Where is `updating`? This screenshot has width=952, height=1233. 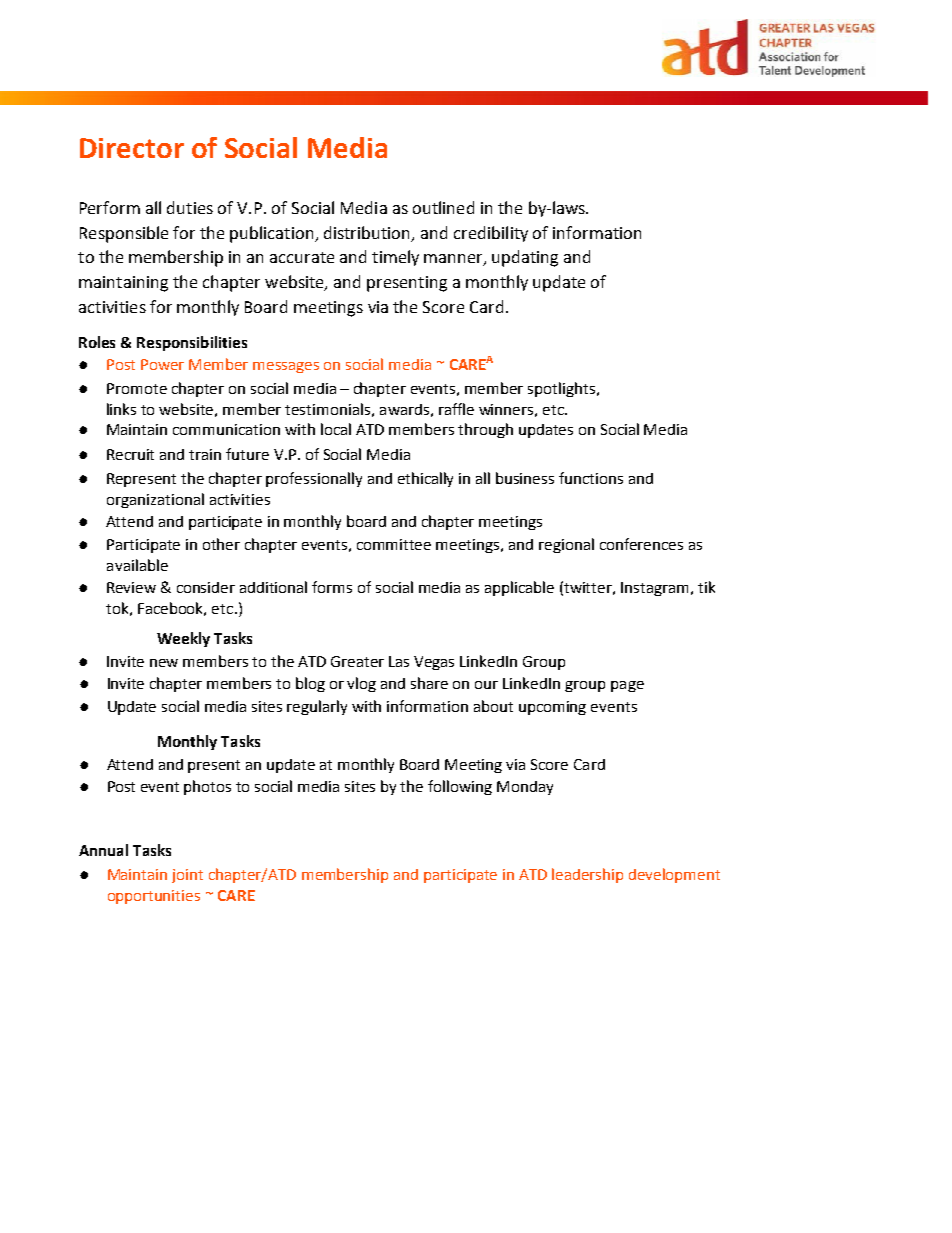
updating is located at coordinates (525, 258).
